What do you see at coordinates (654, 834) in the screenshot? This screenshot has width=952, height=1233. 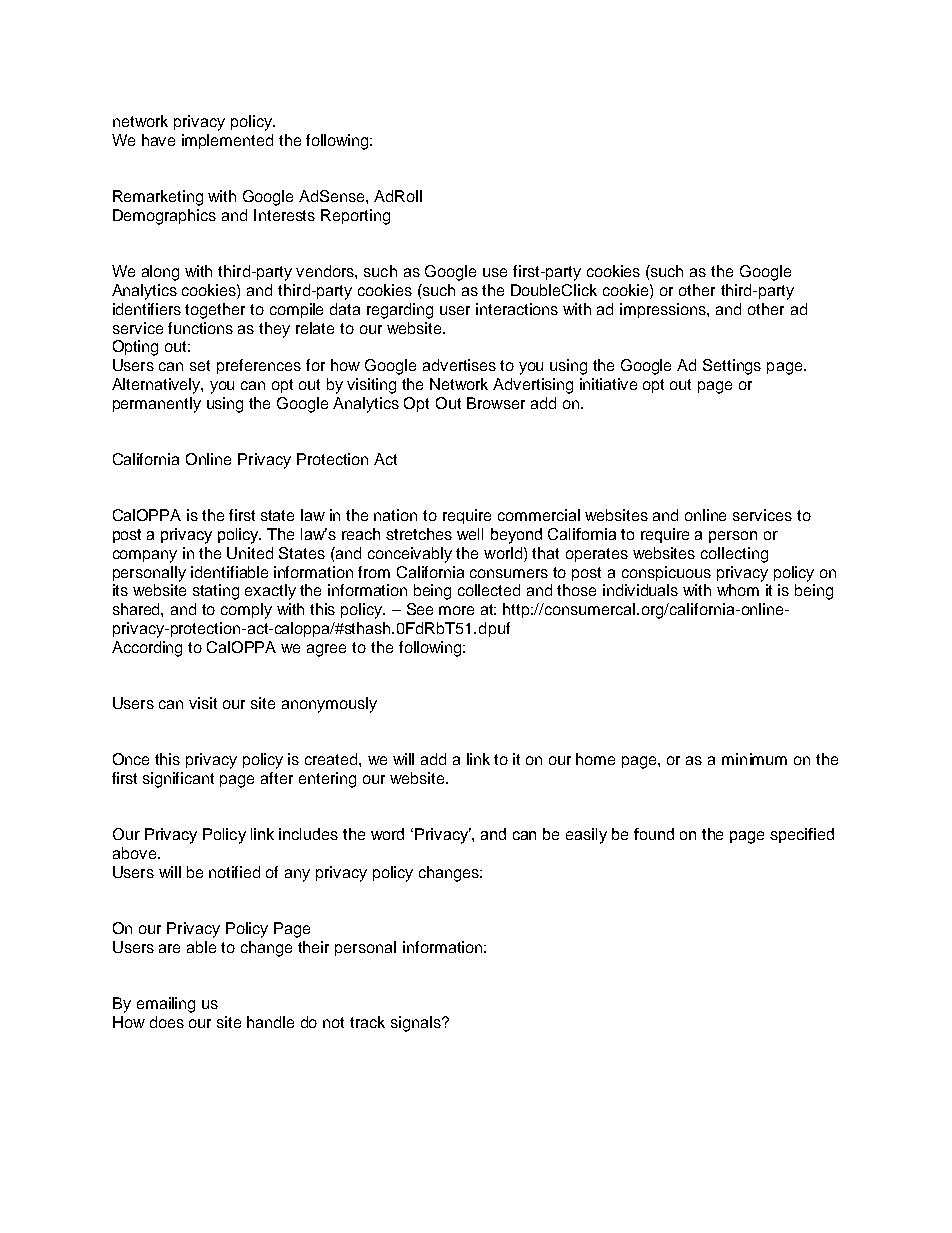 I see `found` at bounding box center [654, 834].
